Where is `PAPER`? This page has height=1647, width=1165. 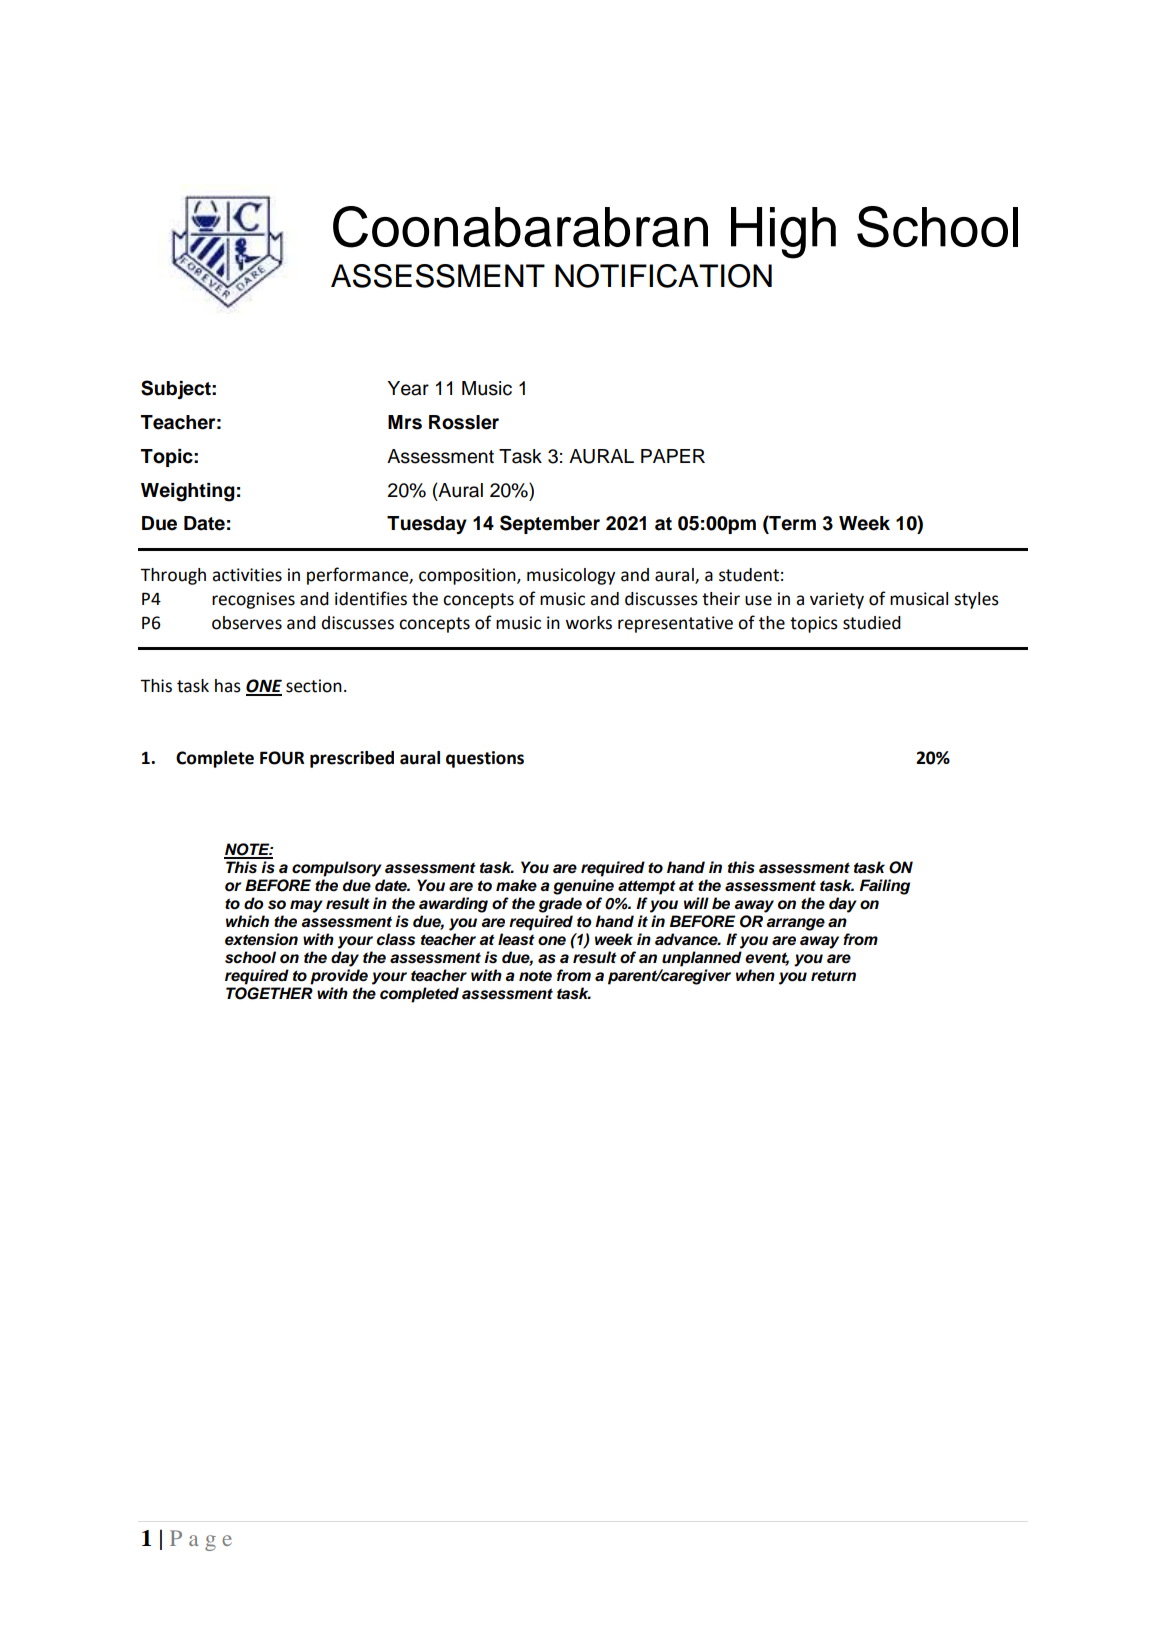 PAPER is located at coordinates (673, 456).
